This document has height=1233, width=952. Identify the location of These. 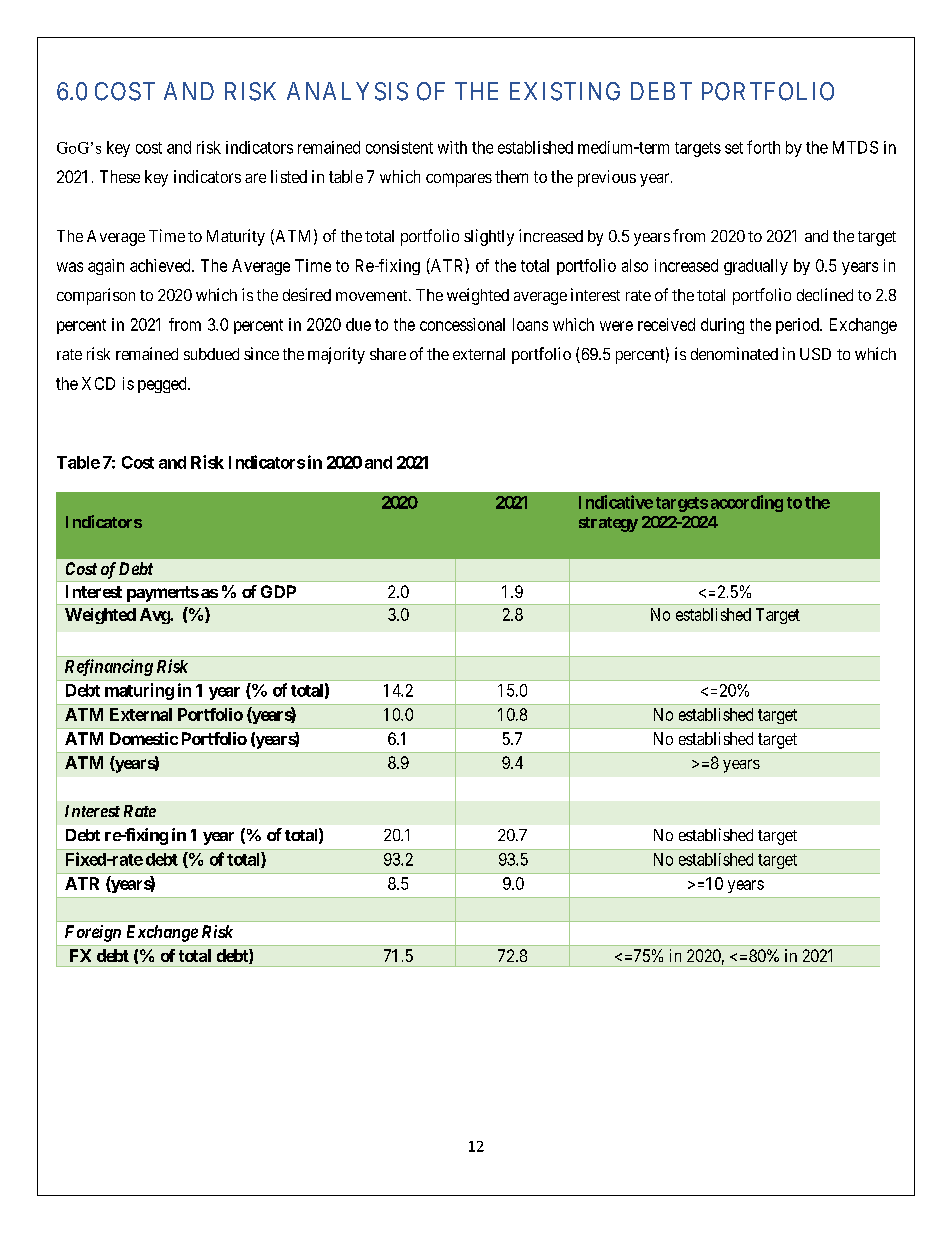
(120, 176).
